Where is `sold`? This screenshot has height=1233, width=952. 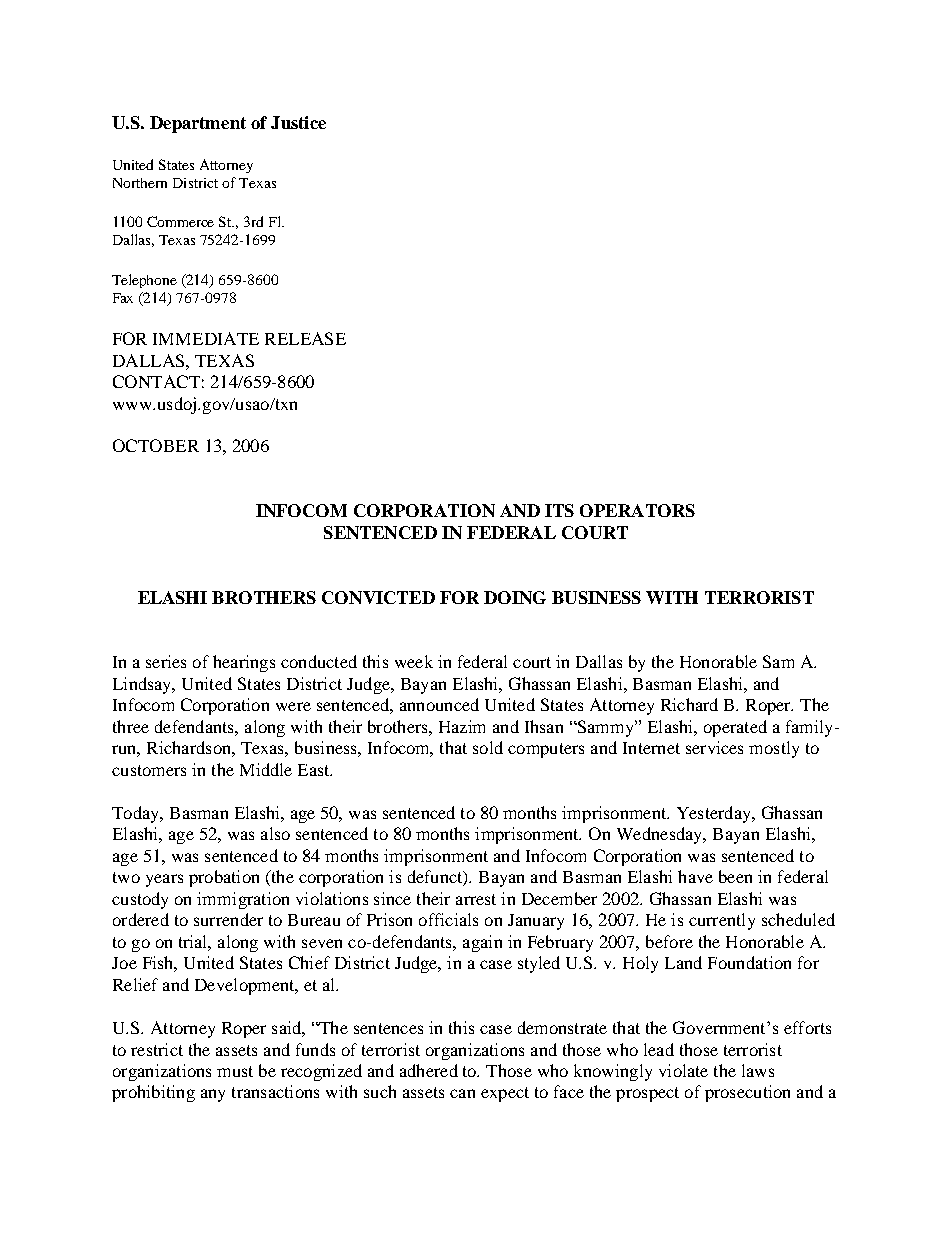
sold is located at coordinates (488, 747).
